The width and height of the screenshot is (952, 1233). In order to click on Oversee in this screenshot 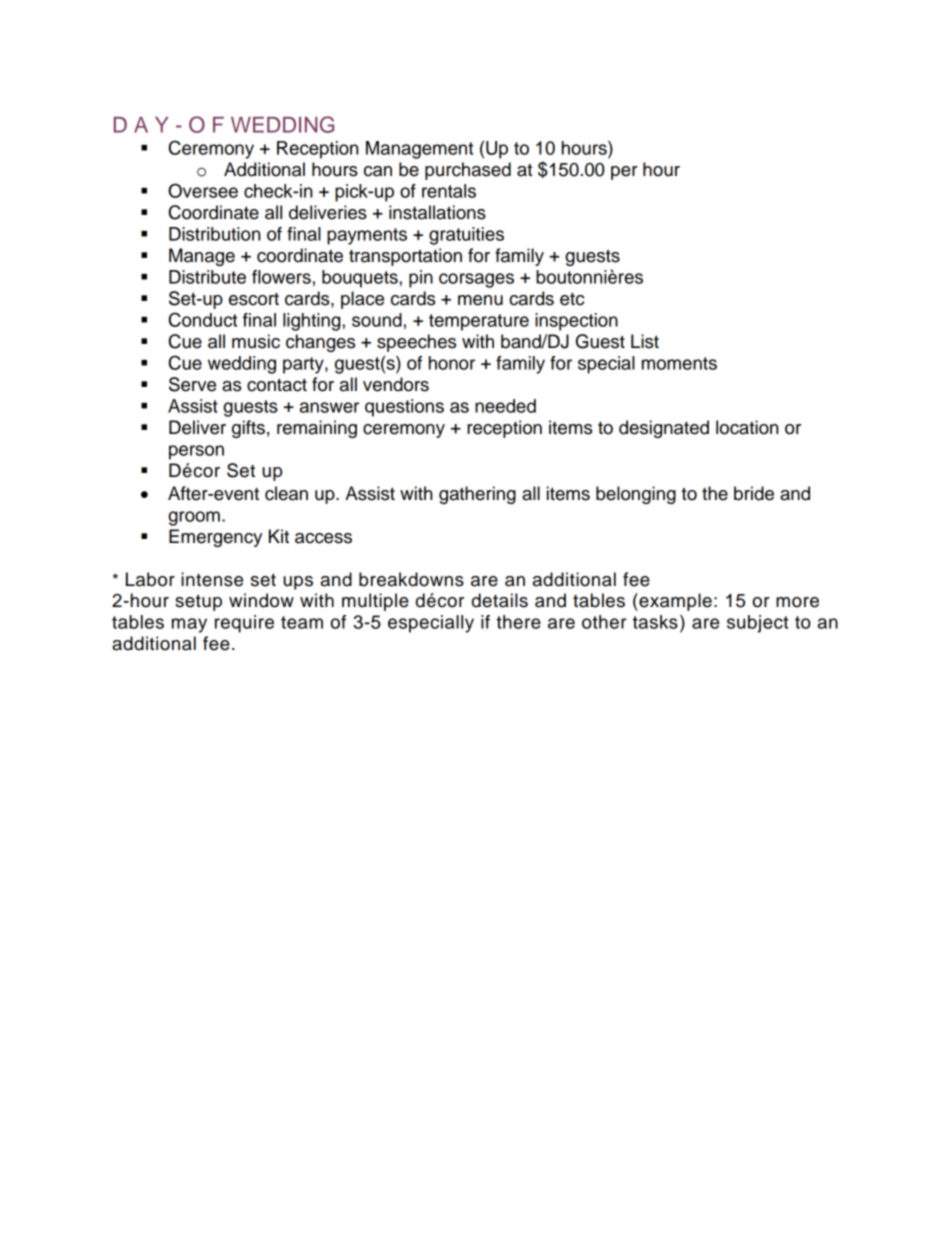, I will do `click(203, 190)`.
